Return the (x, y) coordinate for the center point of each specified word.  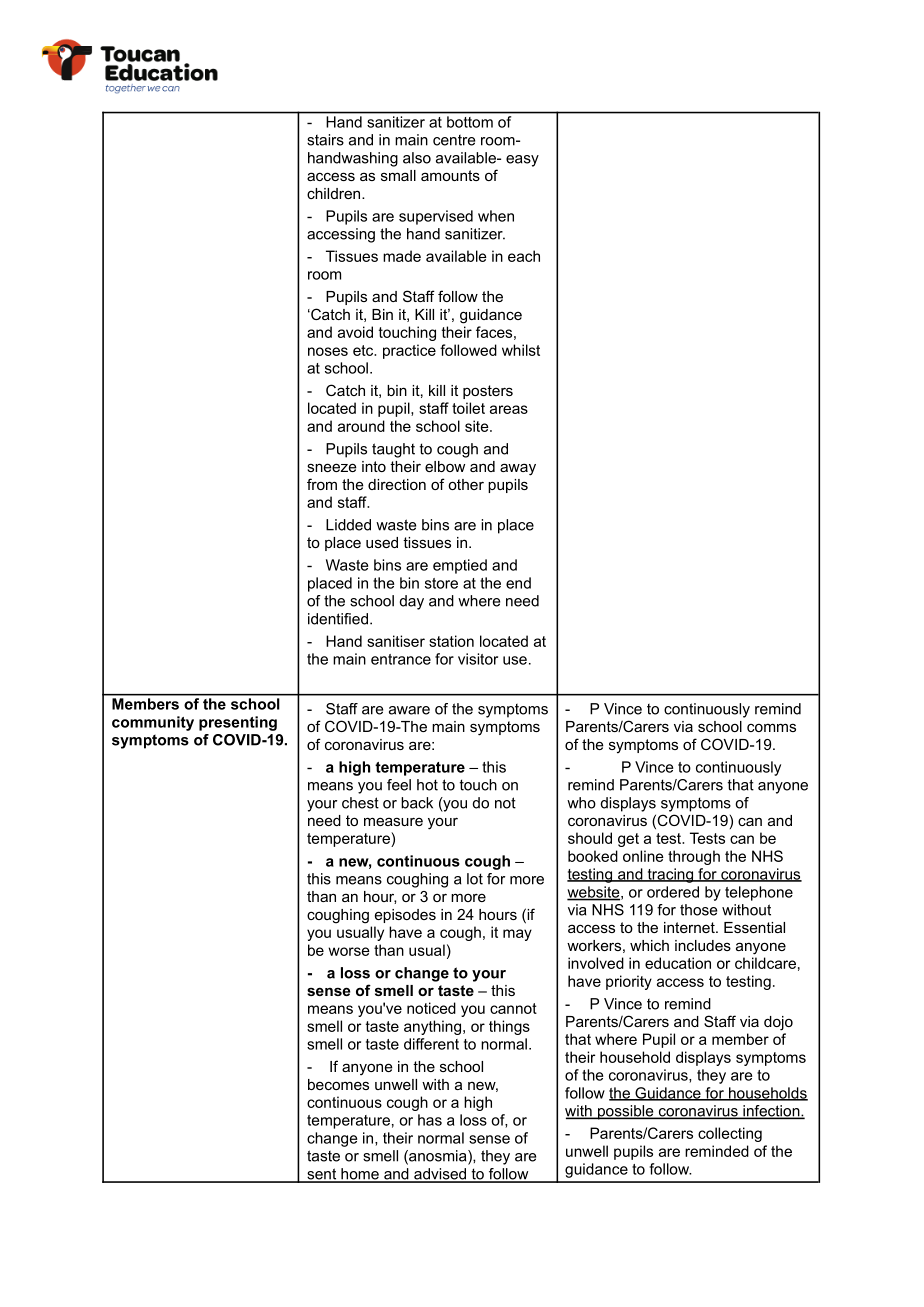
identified (338, 619)
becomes (338, 1084)
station (451, 641)
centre (454, 140)
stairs (325, 140)
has (430, 1120)
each (524, 256)
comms (771, 727)
